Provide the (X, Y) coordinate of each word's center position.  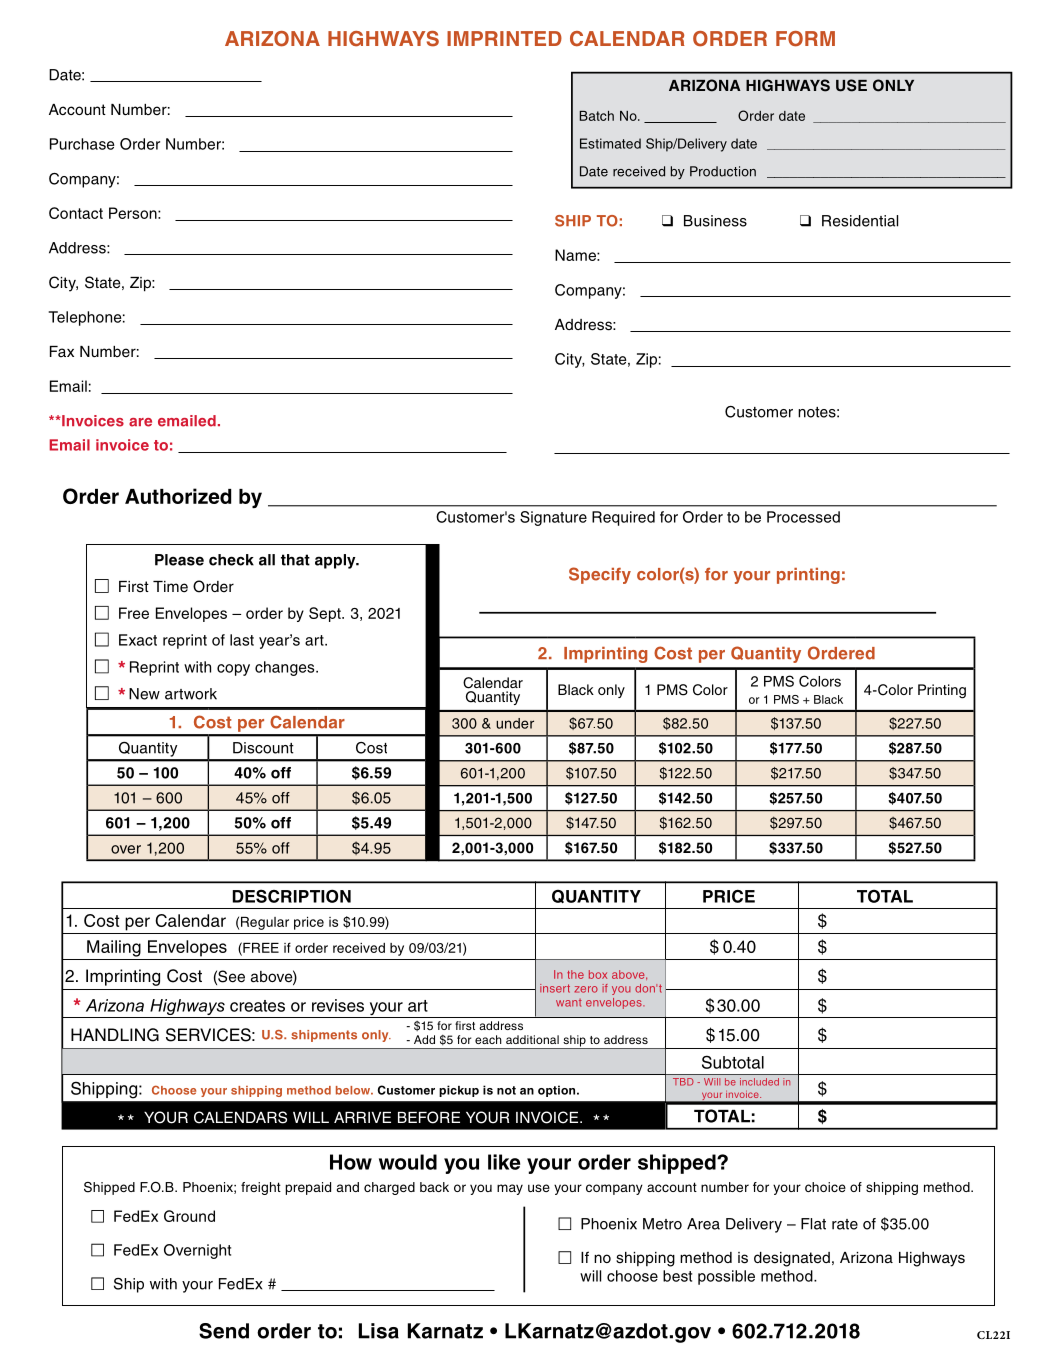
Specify (600, 575)
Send (224, 1331)
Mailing (114, 948)
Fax (62, 351)
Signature (553, 518)
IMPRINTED (504, 38)
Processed (803, 517)
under (515, 723)
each (488, 1039)
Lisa (379, 1331)
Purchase (82, 144)
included (759, 1082)
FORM (805, 39)
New (144, 694)
